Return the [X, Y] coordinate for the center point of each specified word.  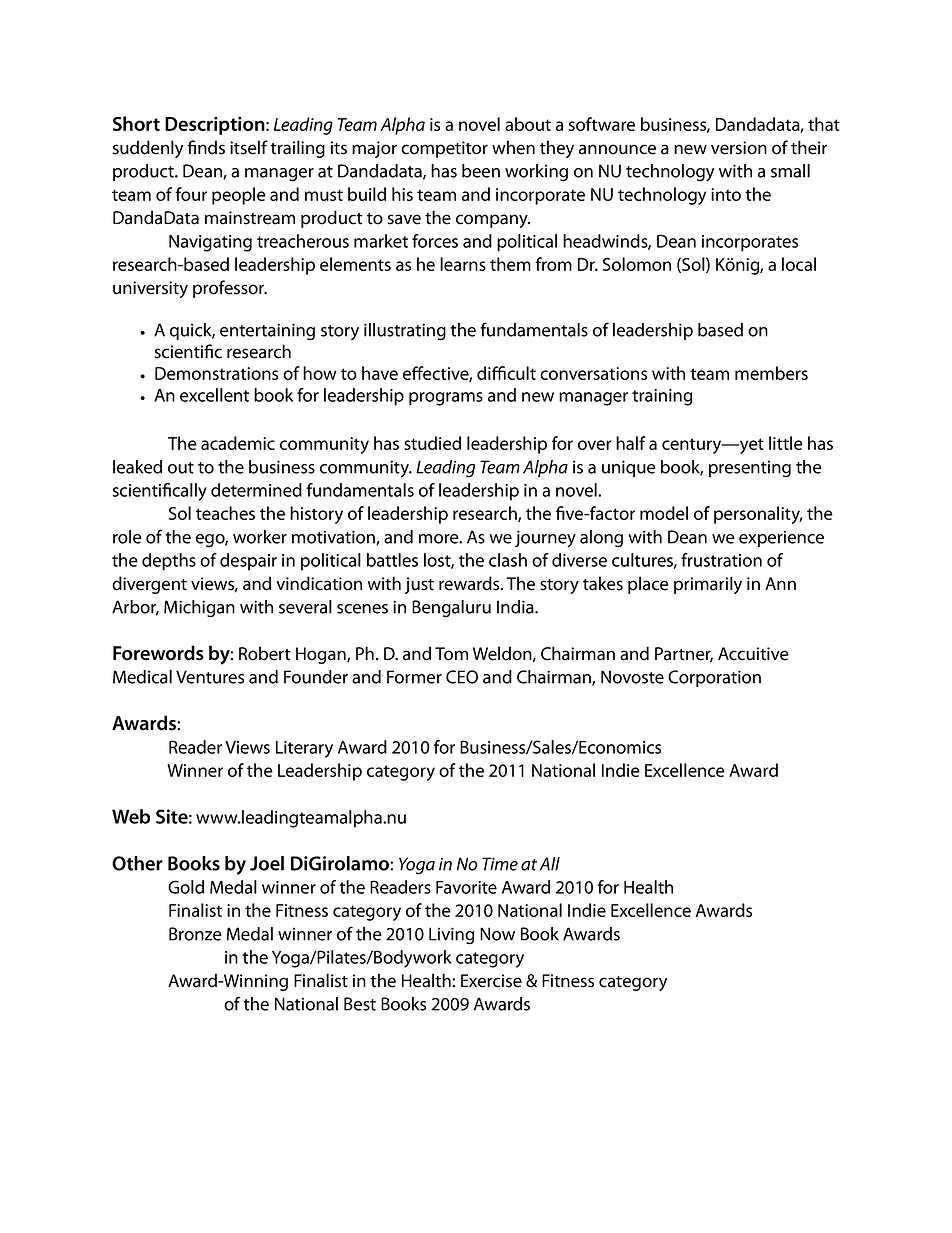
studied [432, 443]
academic [238, 443]
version [739, 148]
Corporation [714, 678]
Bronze [195, 934]
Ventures [210, 677]
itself [249, 147]
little [786, 443]
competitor [444, 149]
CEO [462, 677]
